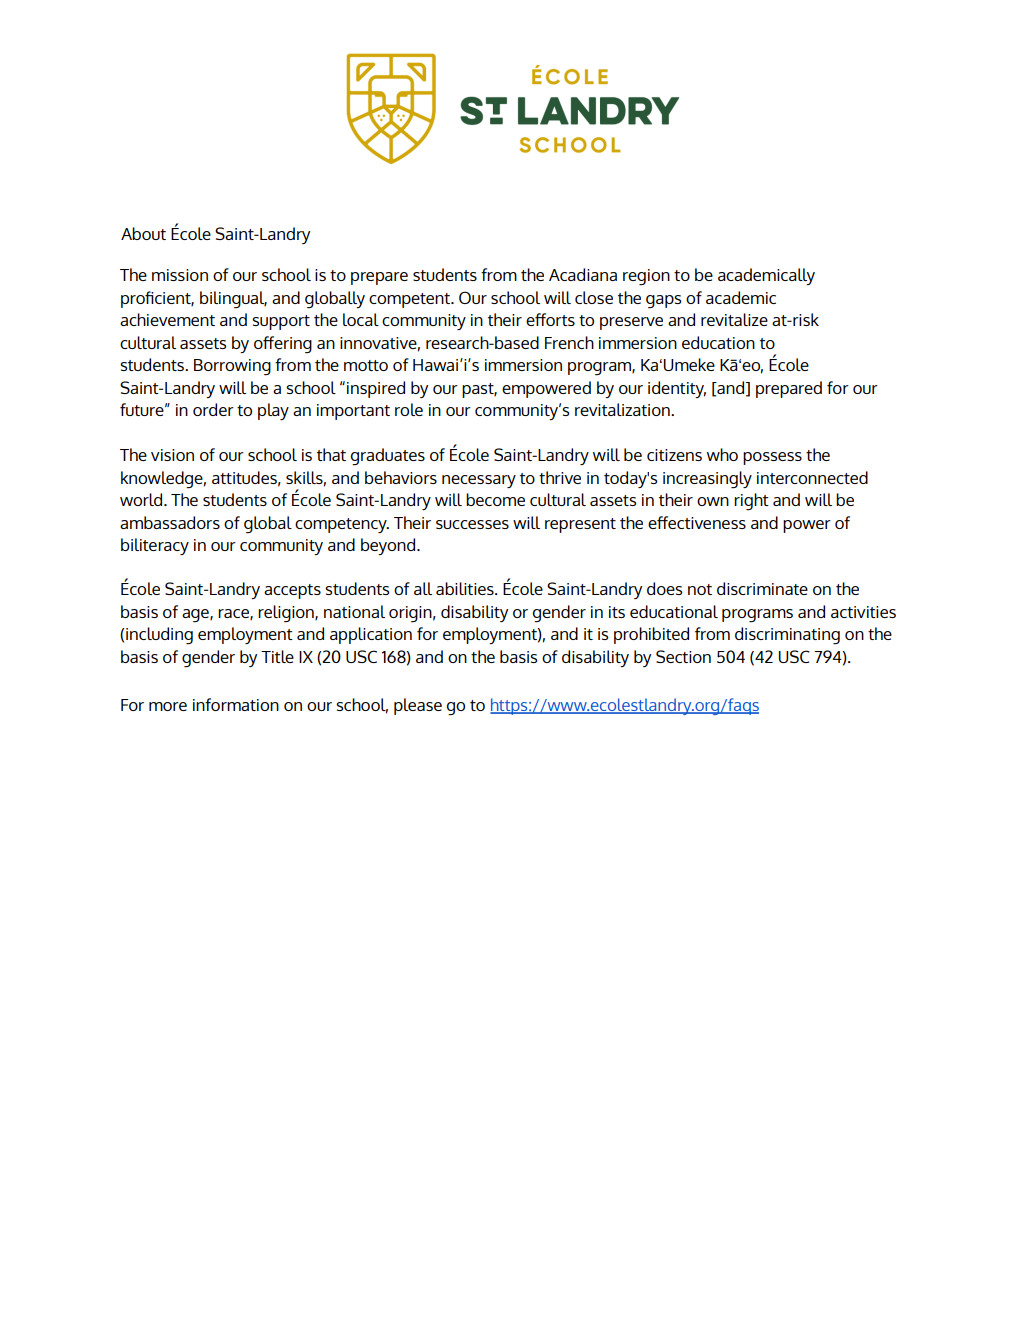  Describe the element at coordinates (418, 706) in the screenshot. I see `please` at that location.
